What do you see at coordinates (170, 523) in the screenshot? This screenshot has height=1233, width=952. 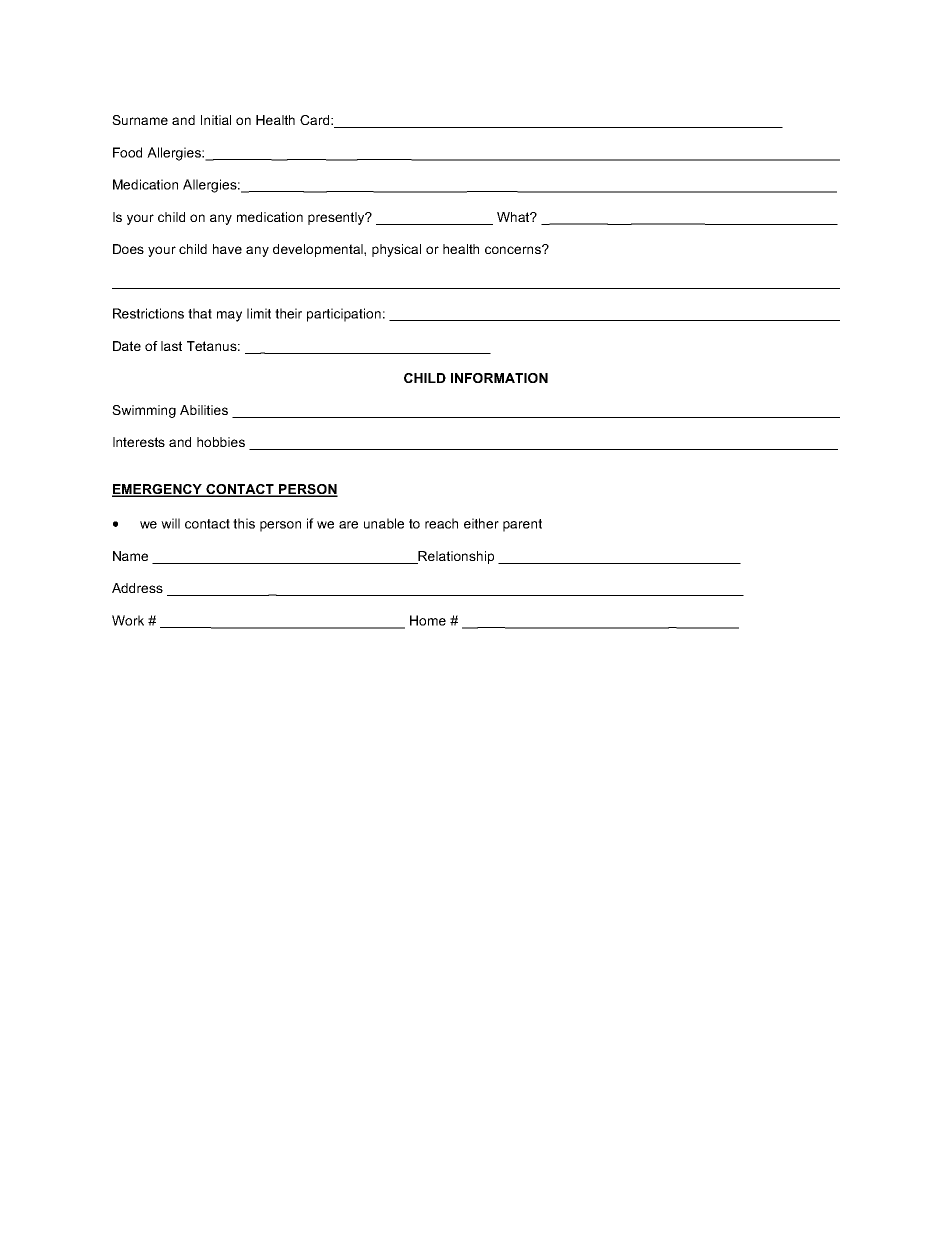 I see `will` at bounding box center [170, 523].
